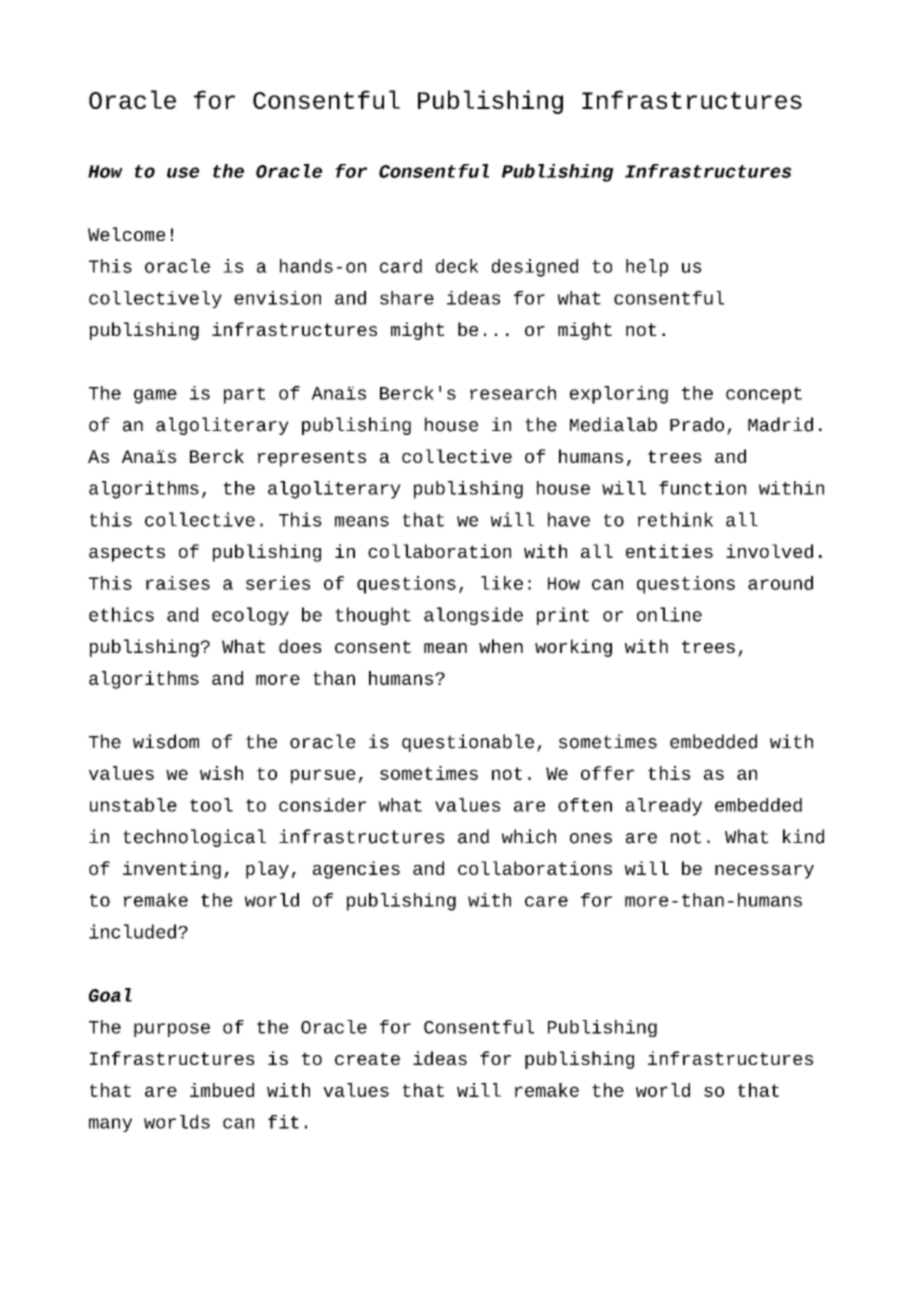 The height and width of the screenshot is (1308, 924). I want to click on wisdom, so click(166, 741).
